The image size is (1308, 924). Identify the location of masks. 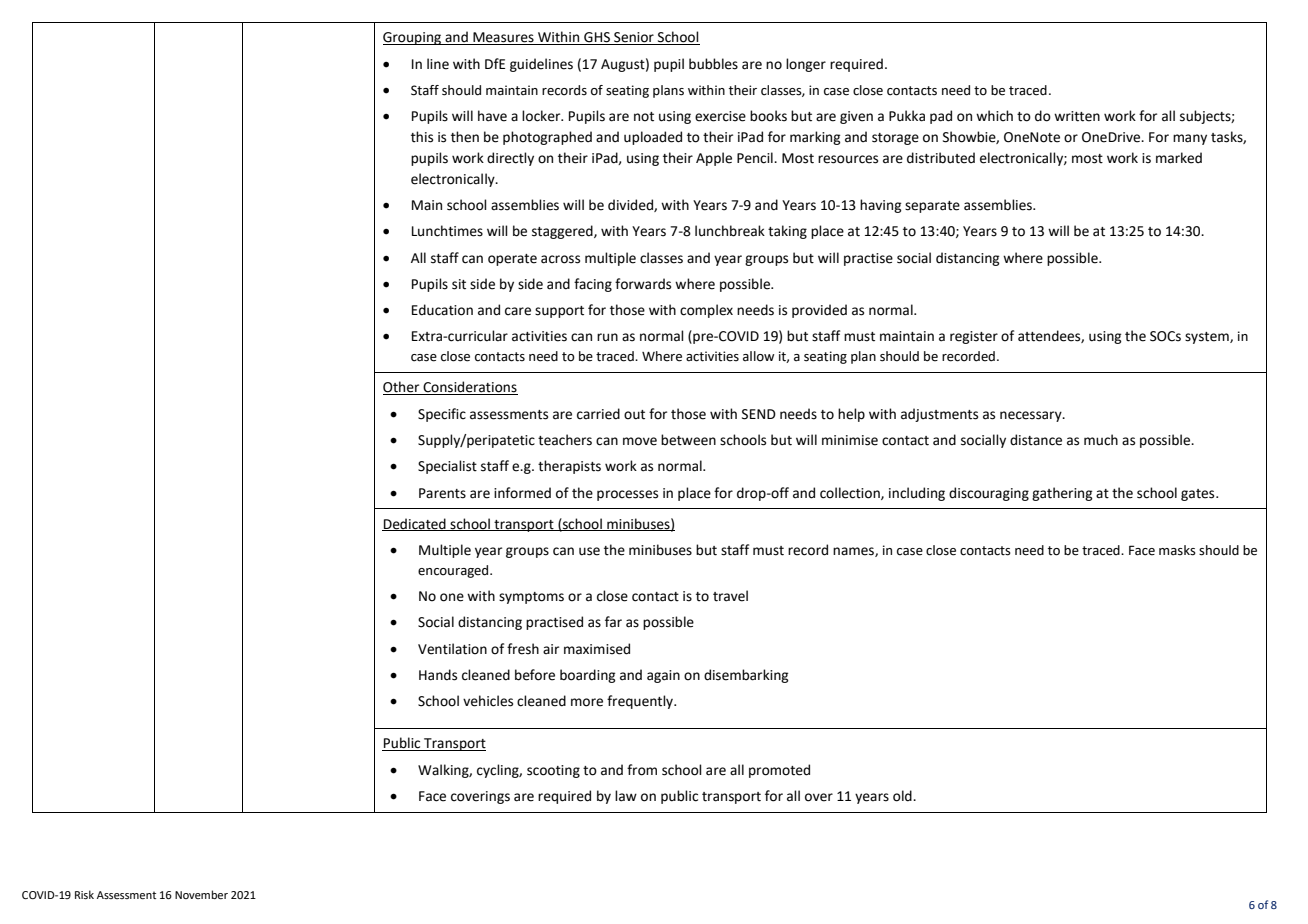
(1177, 550).
